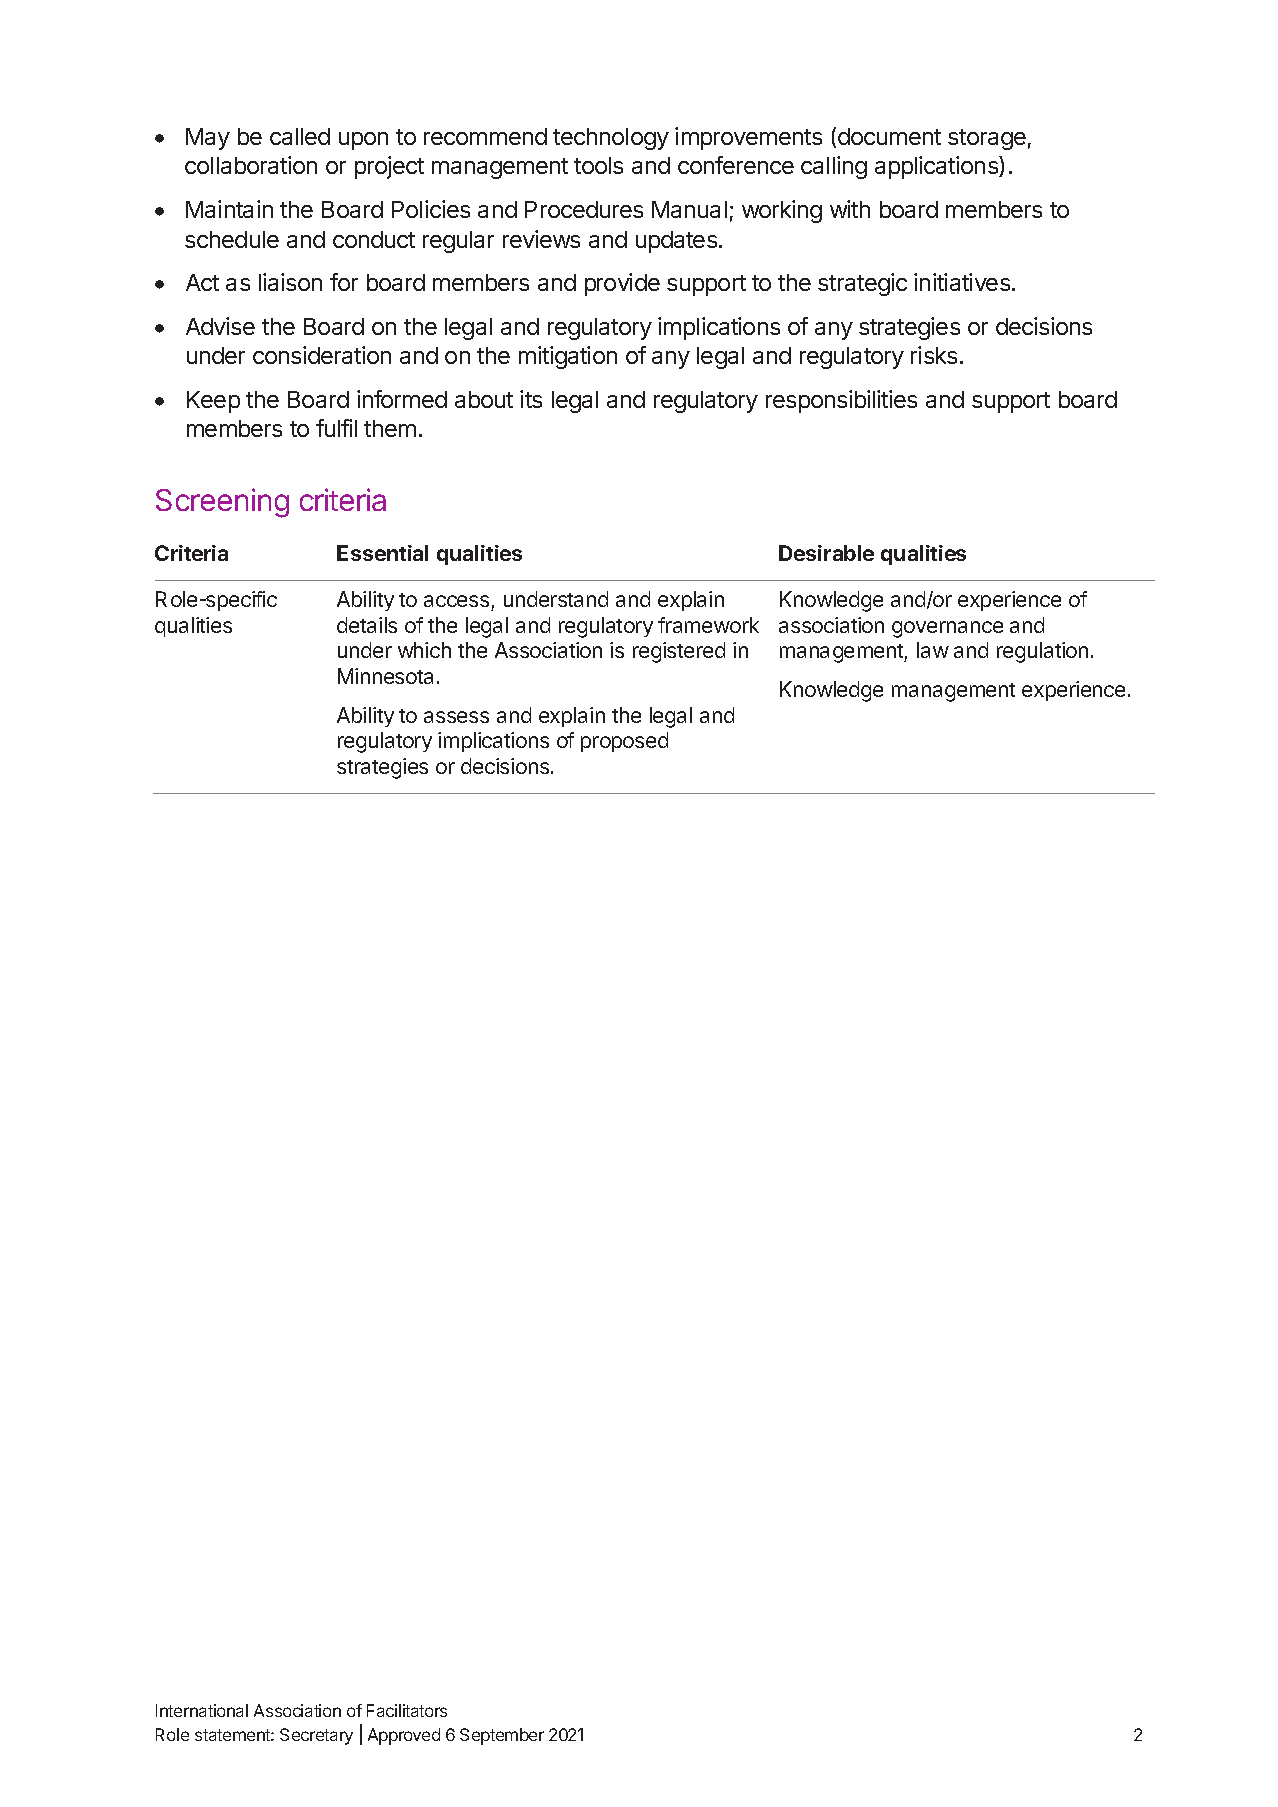  What do you see at coordinates (947, 629) in the screenshot?
I see `governance` at bounding box center [947, 629].
